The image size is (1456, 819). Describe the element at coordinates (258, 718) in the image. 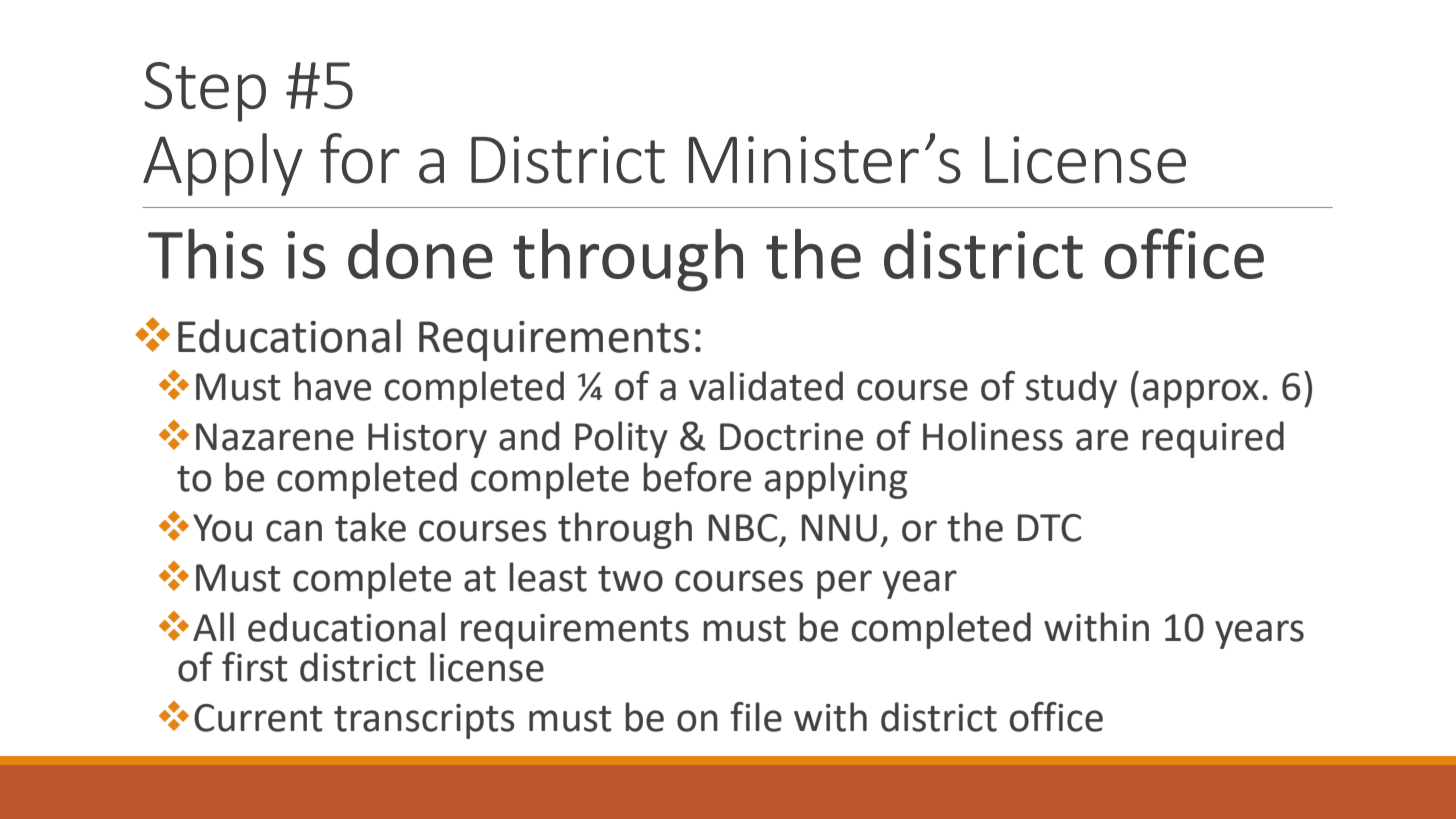

I see `Current` at that location.
